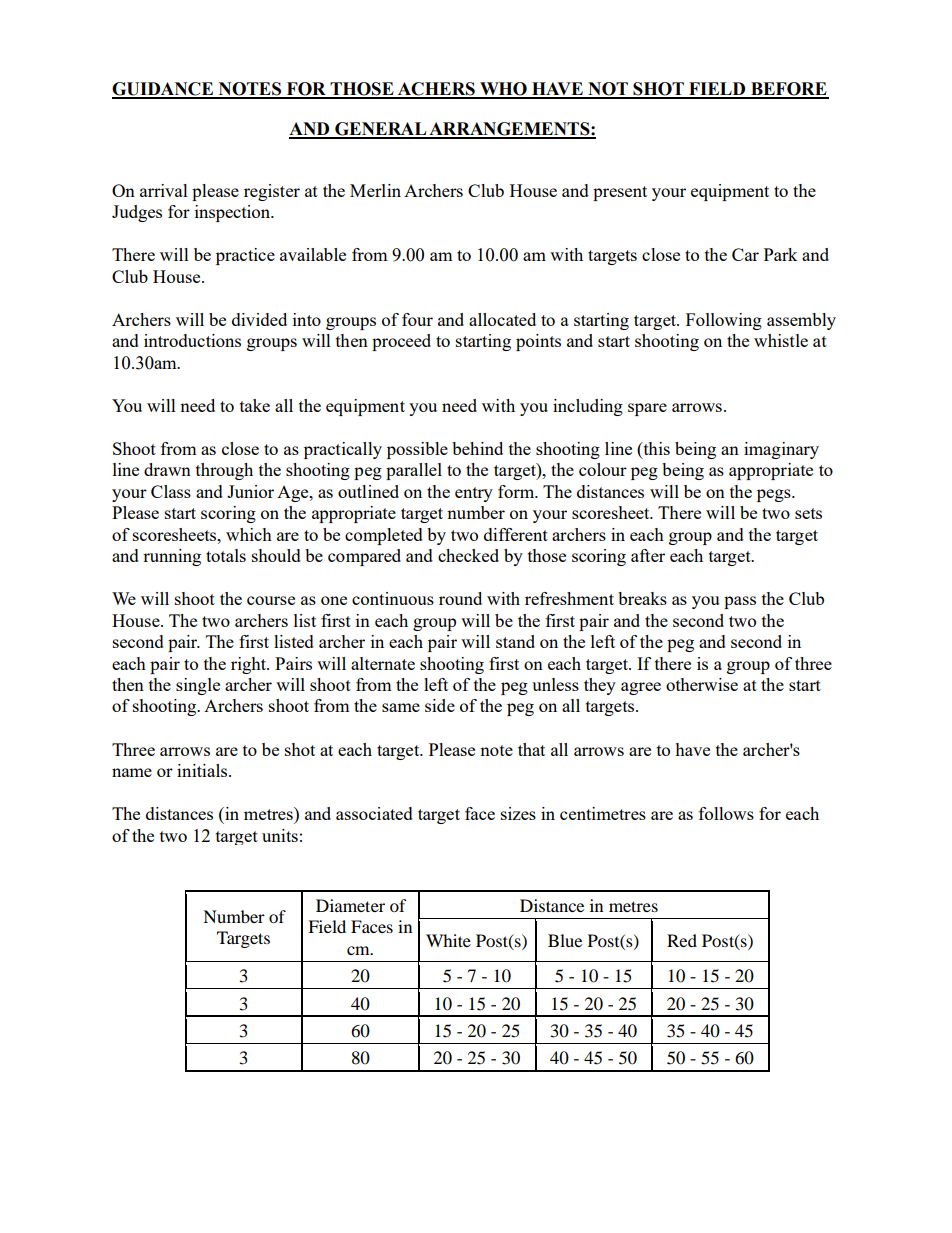 Image resolution: width=952 pixels, height=1233 pixels. Describe the element at coordinates (440, 705) in the screenshot. I see `side` at that location.
